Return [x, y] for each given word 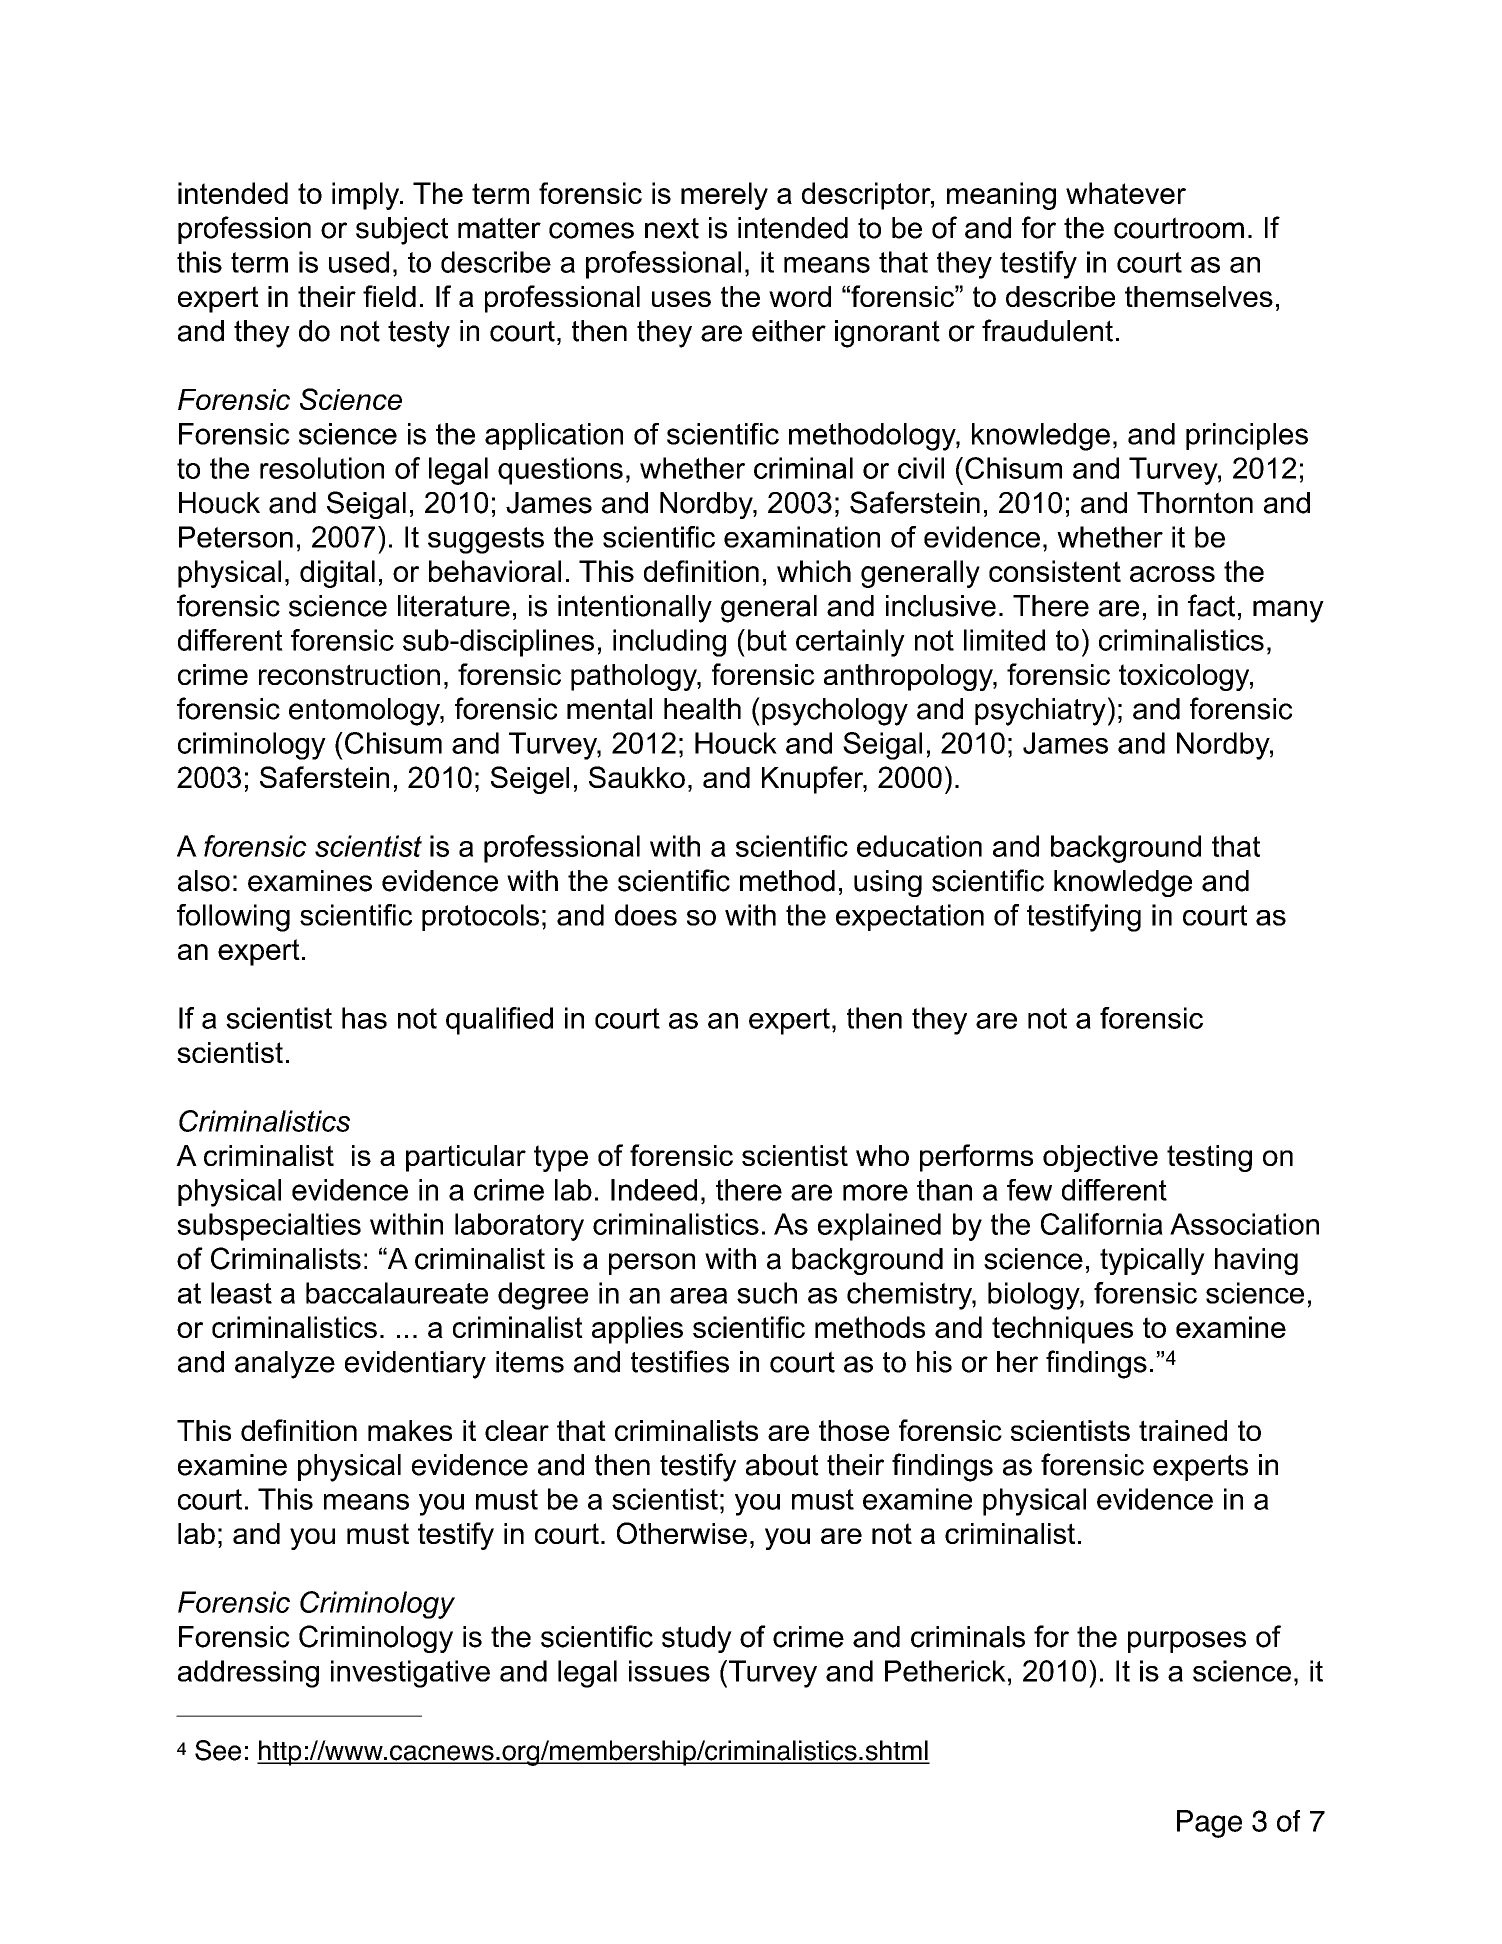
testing [1209, 1158]
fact [1211, 605]
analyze [285, 1365]
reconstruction [349, 674]
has [364, 1018]
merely [724, 196]
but [767, 640]
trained [1183, 1430]
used [359, 262]
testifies [680, 1361]
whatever [1126, 193]
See [218, 1750]
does [646, 915]
